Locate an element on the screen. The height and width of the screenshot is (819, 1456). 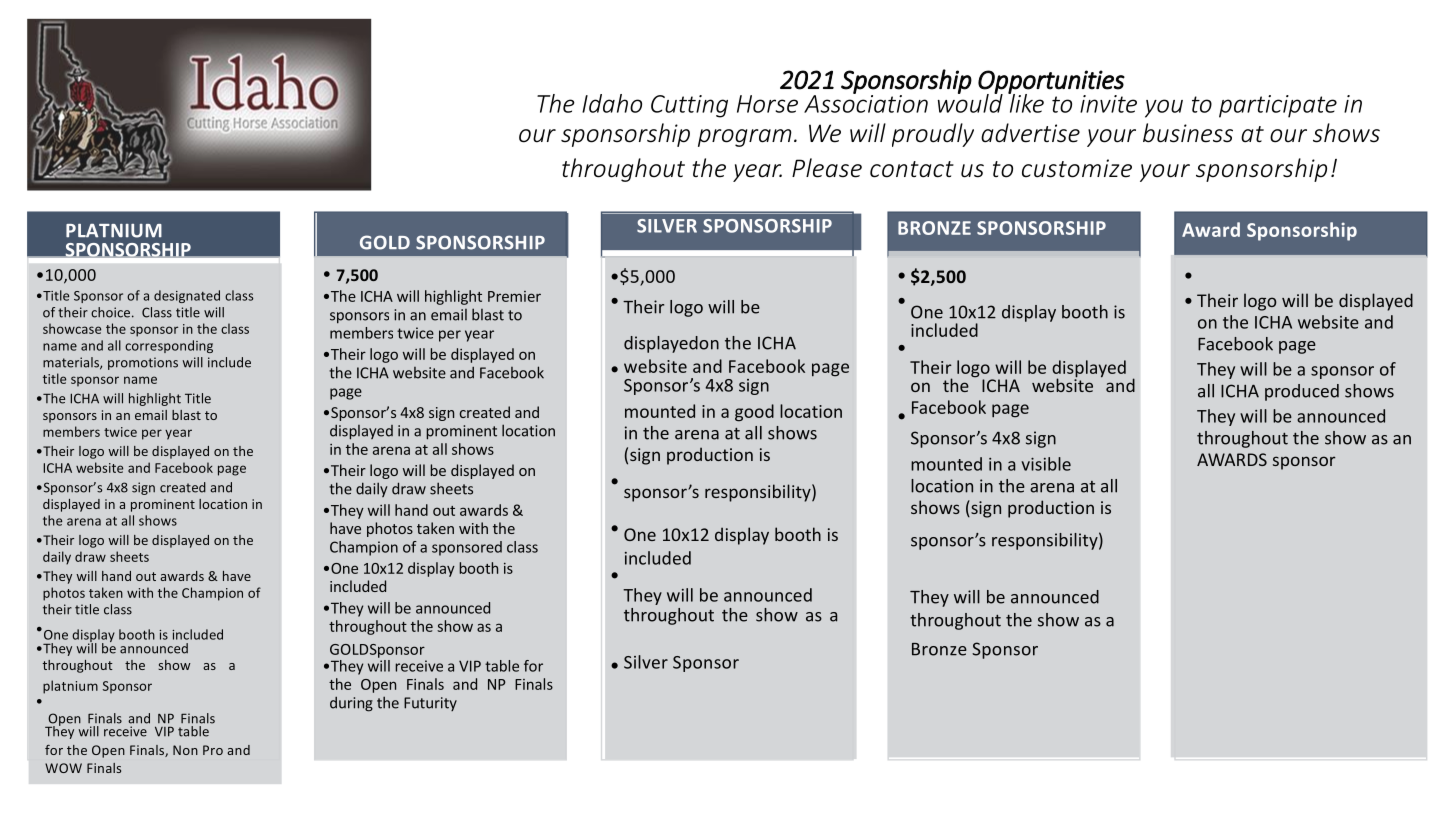
invite is located at coordinates (1108, 104).
